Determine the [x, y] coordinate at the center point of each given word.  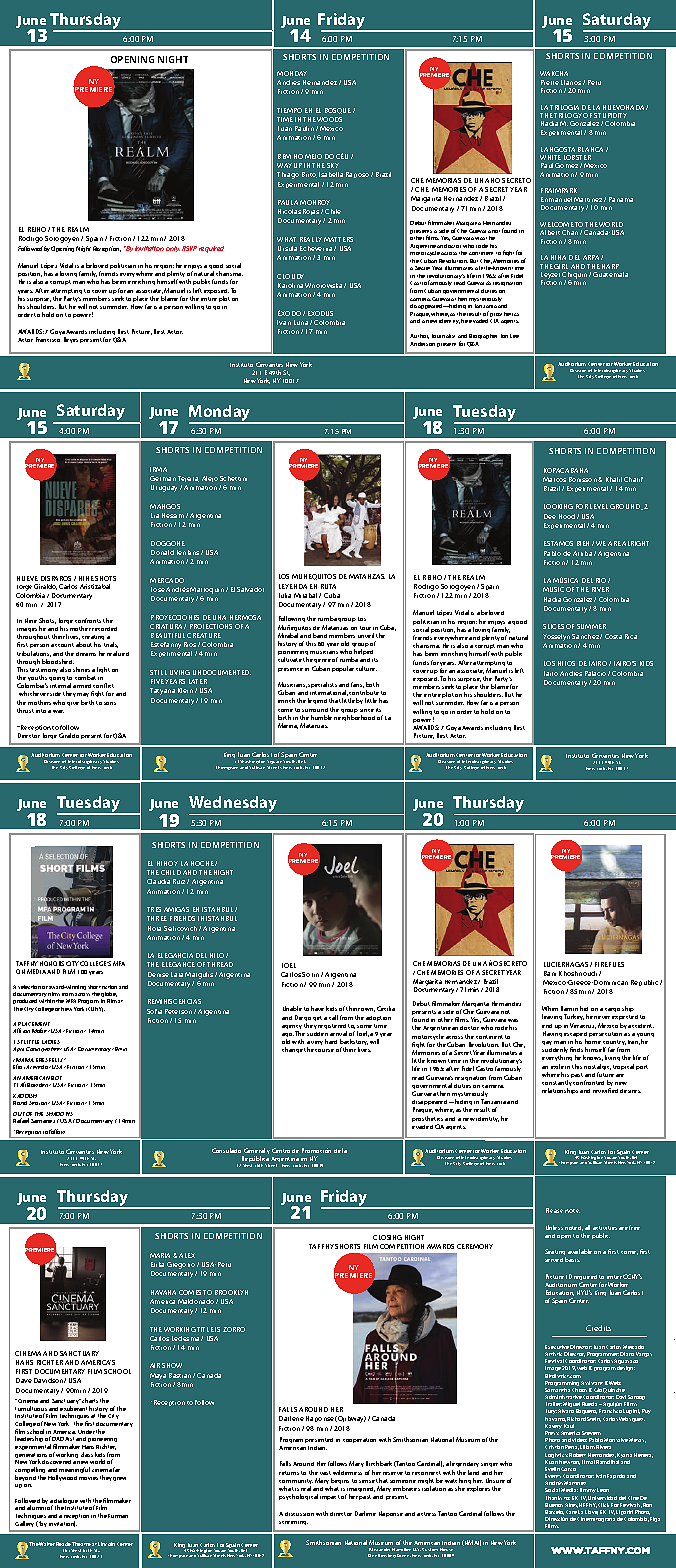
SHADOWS [59, 1114]
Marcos [554, 479]
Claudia [158, 881]
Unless [554, 1227]
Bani [550, 973]
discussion [299, 1514]
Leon [603, 1490]
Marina [288, 726]
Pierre [550, 82]
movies [88, 1478]
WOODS [329, 119]
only [173, 249]
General [254, 1150]
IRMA [158, 469]
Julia [285, 595]
